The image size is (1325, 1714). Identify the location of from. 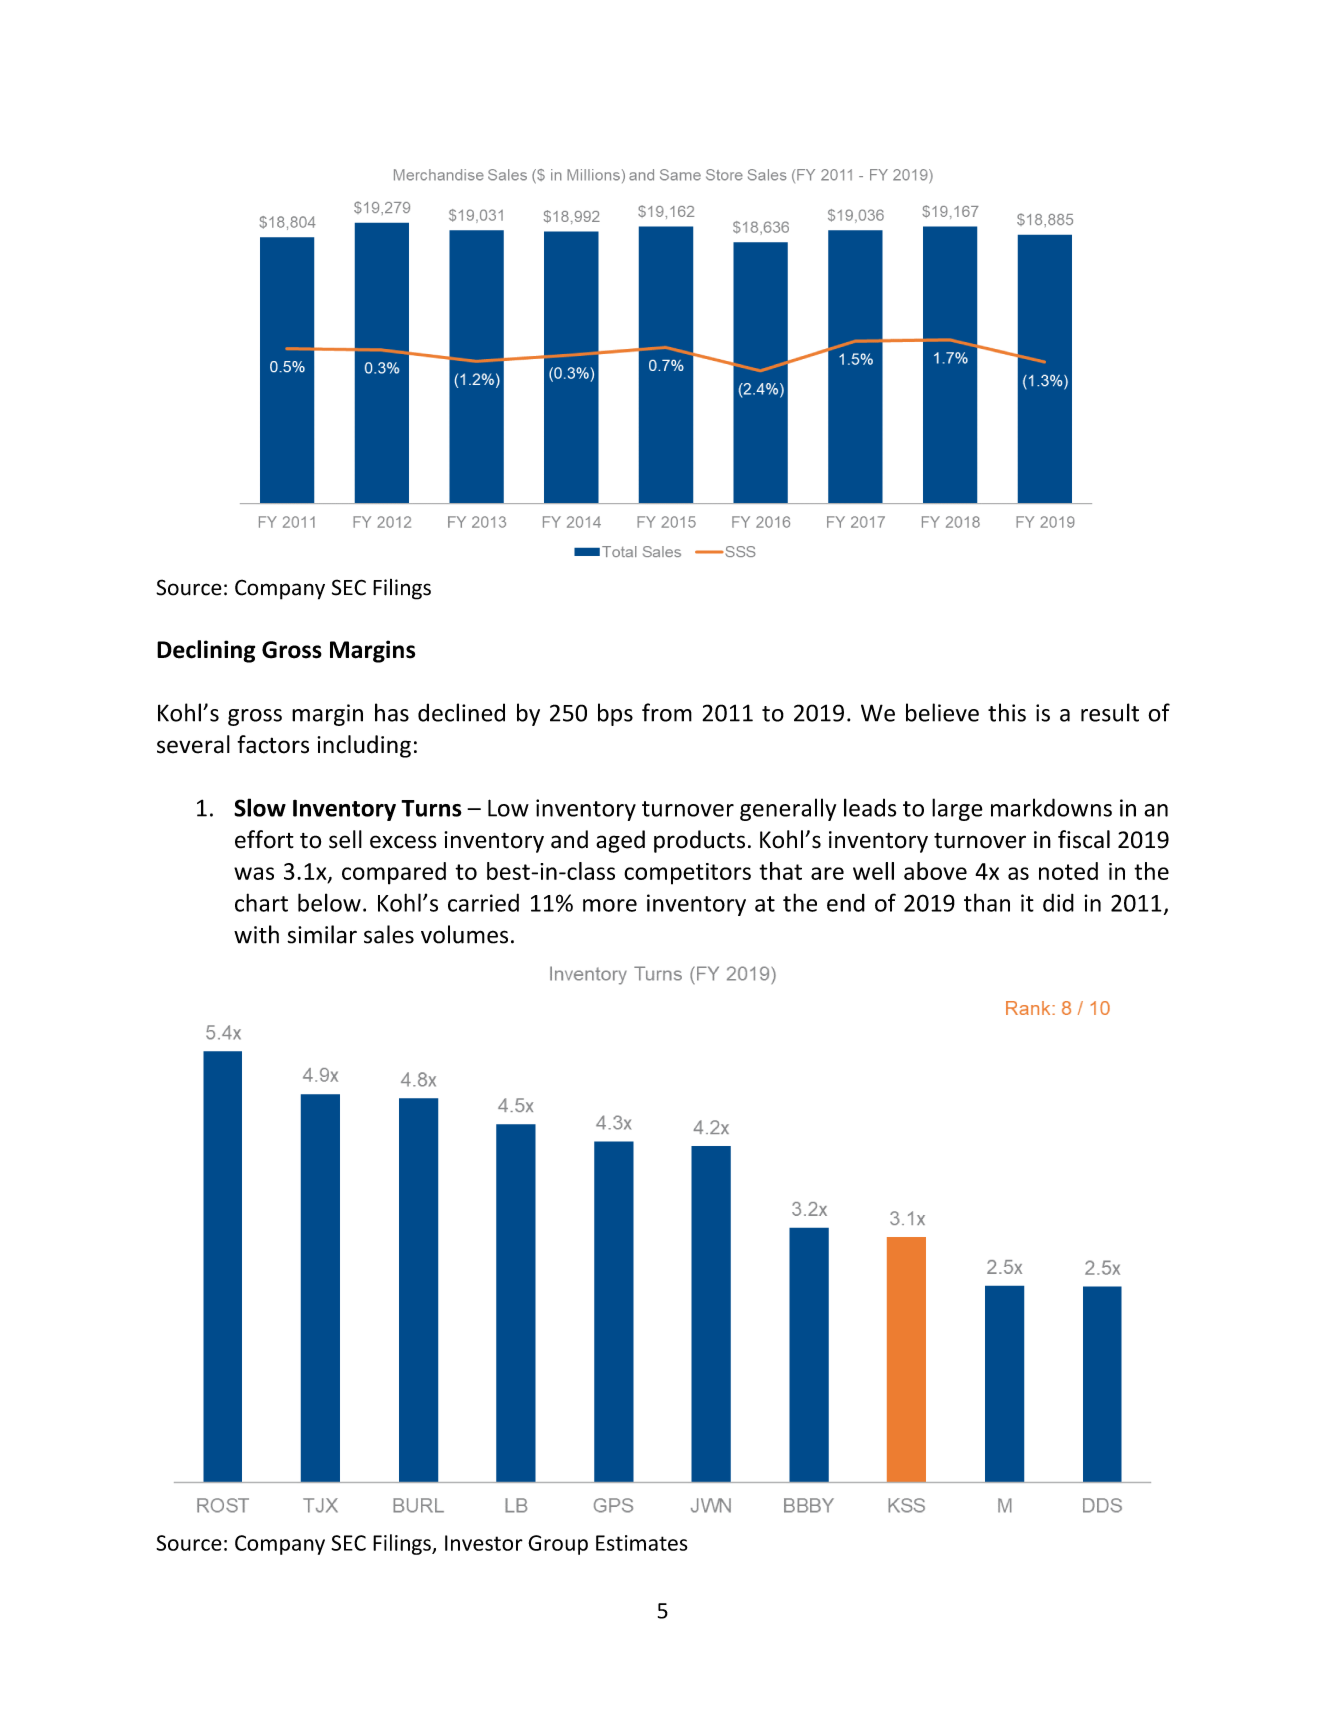
(667, 712).
